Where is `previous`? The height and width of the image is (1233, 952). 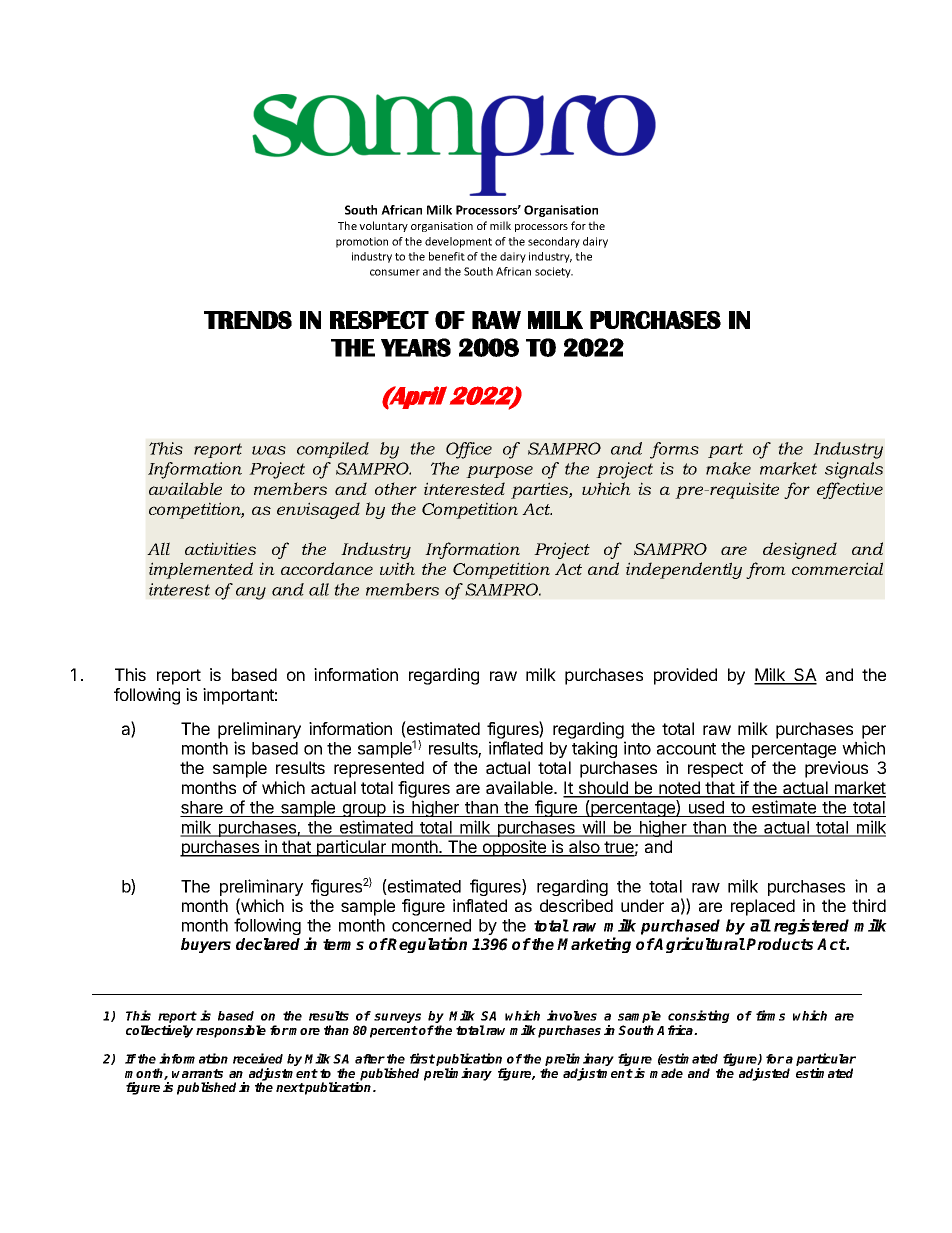
previous is located at coordinates (836, 769).
